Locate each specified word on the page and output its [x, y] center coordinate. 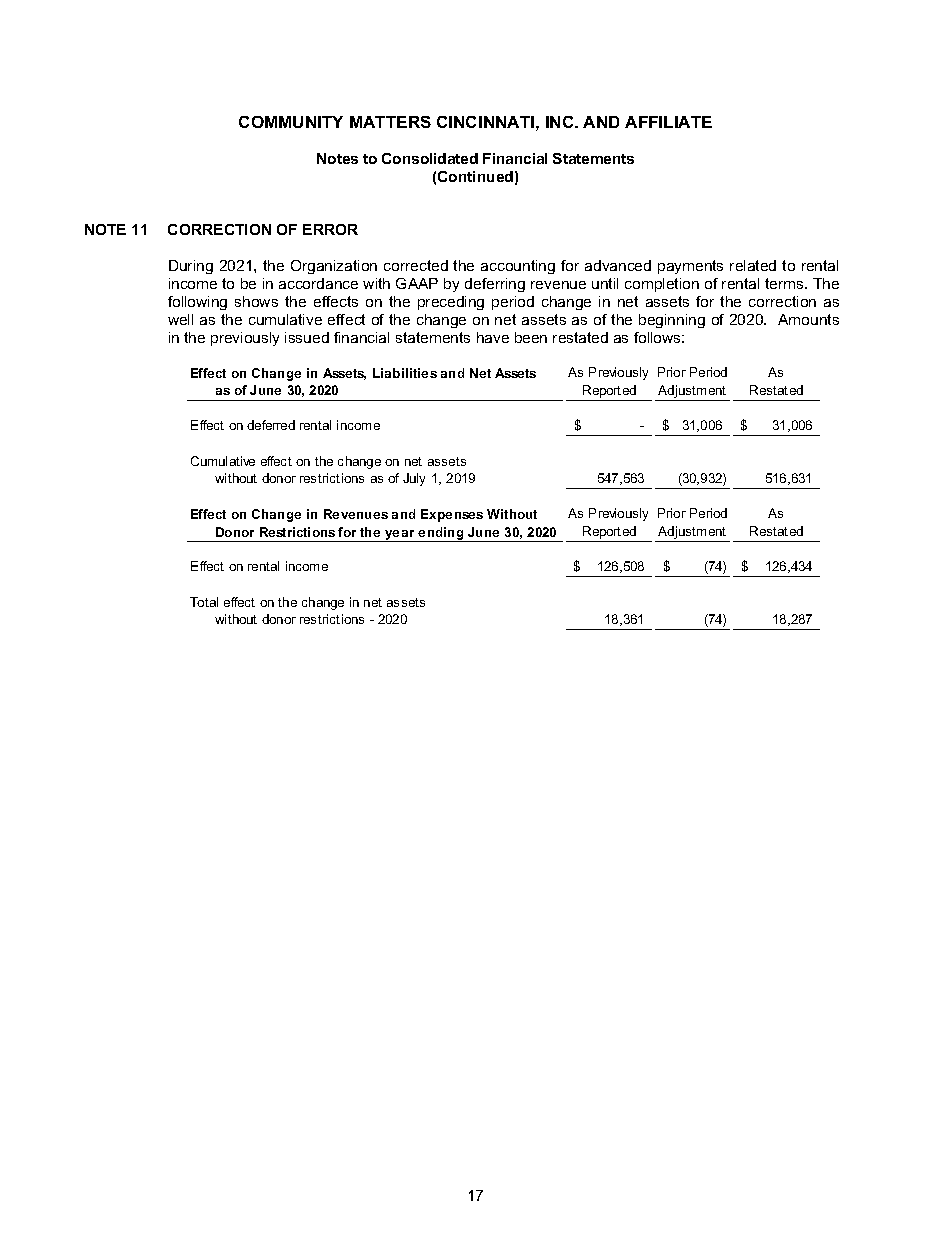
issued [307, 337]
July [414, 479]
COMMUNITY [291, 122]
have [493, 337]
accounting [518, 267]
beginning [672, 321]
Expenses [452, 515]
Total [204, 602]
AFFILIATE [668, 122]
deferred [271, 425]
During [191, 267]
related [753, 265]
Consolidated [430, 158]
